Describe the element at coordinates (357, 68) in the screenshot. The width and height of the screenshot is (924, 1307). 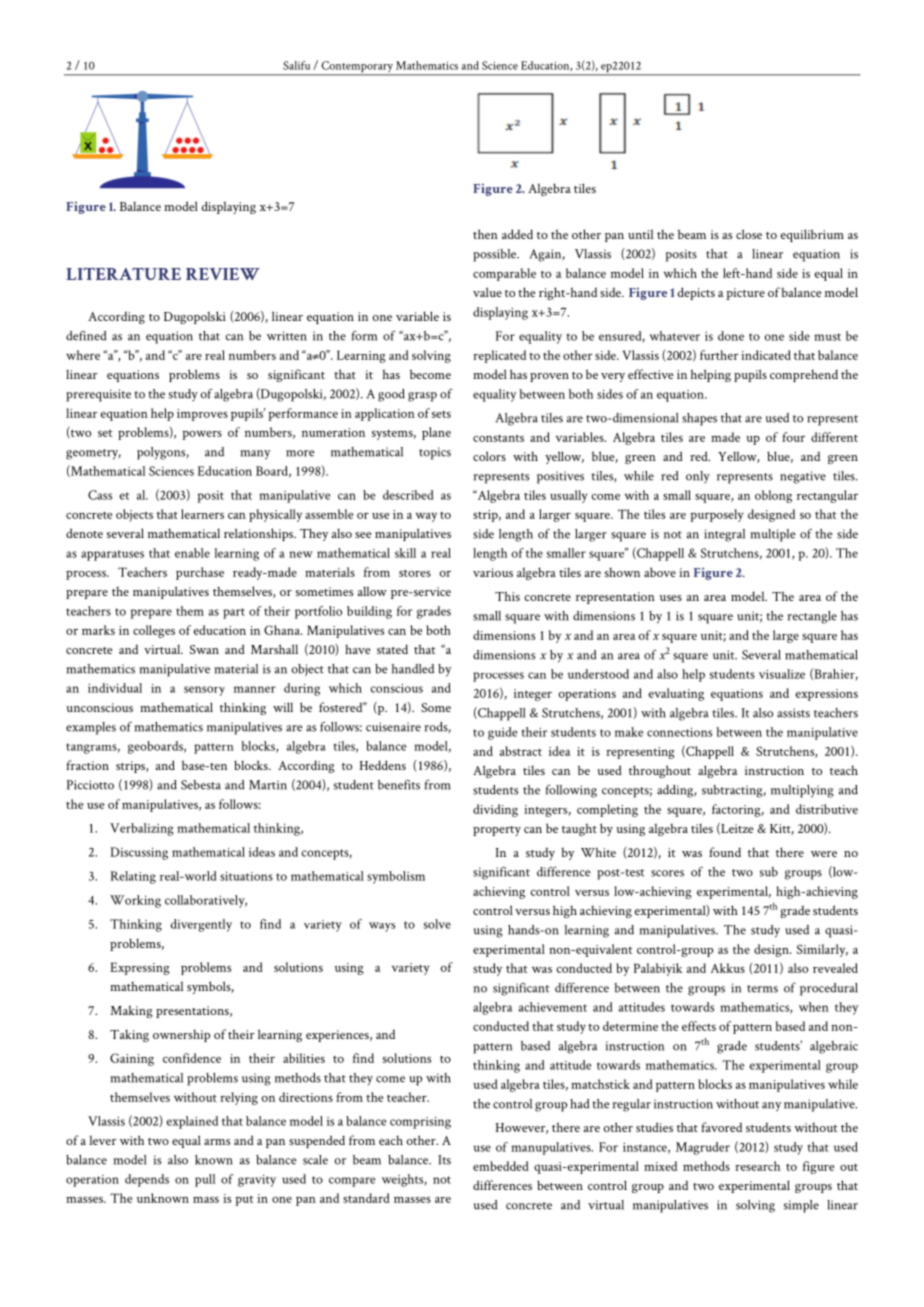
I see `Contemporary` at that location.
